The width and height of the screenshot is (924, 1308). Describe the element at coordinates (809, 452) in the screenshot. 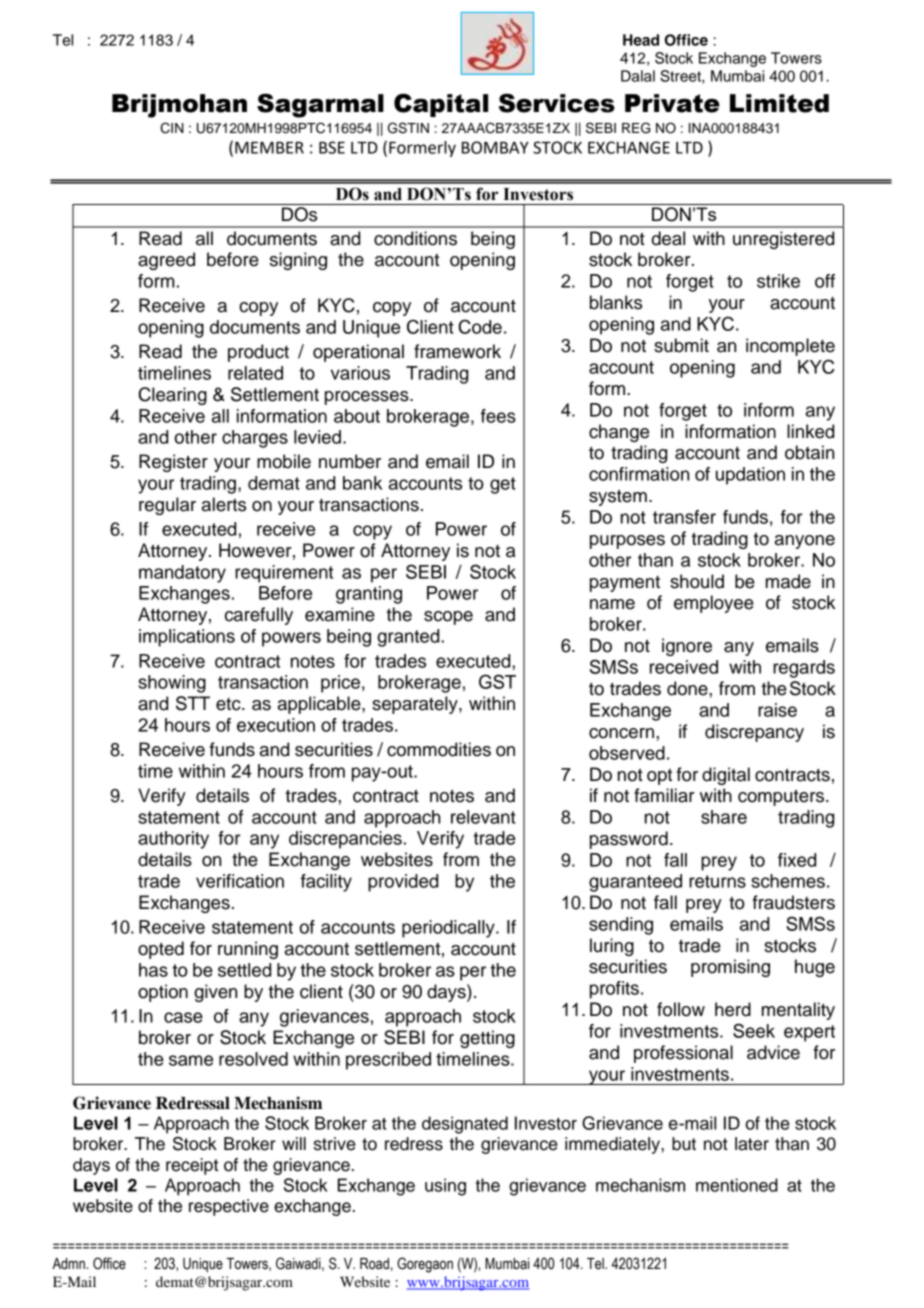

I see `obtain` at that location.
